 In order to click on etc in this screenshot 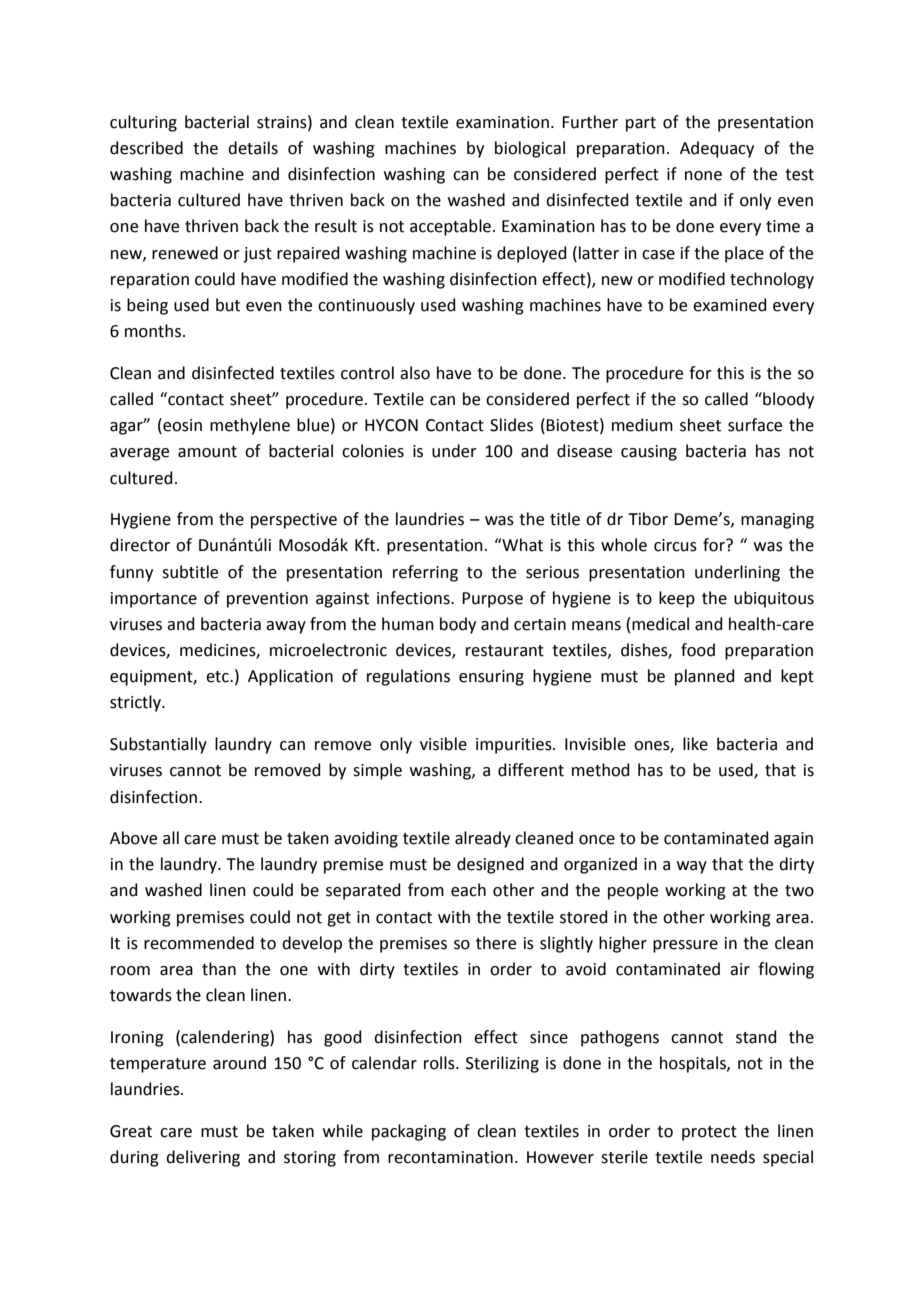, I will do `click(218, 677)`.
